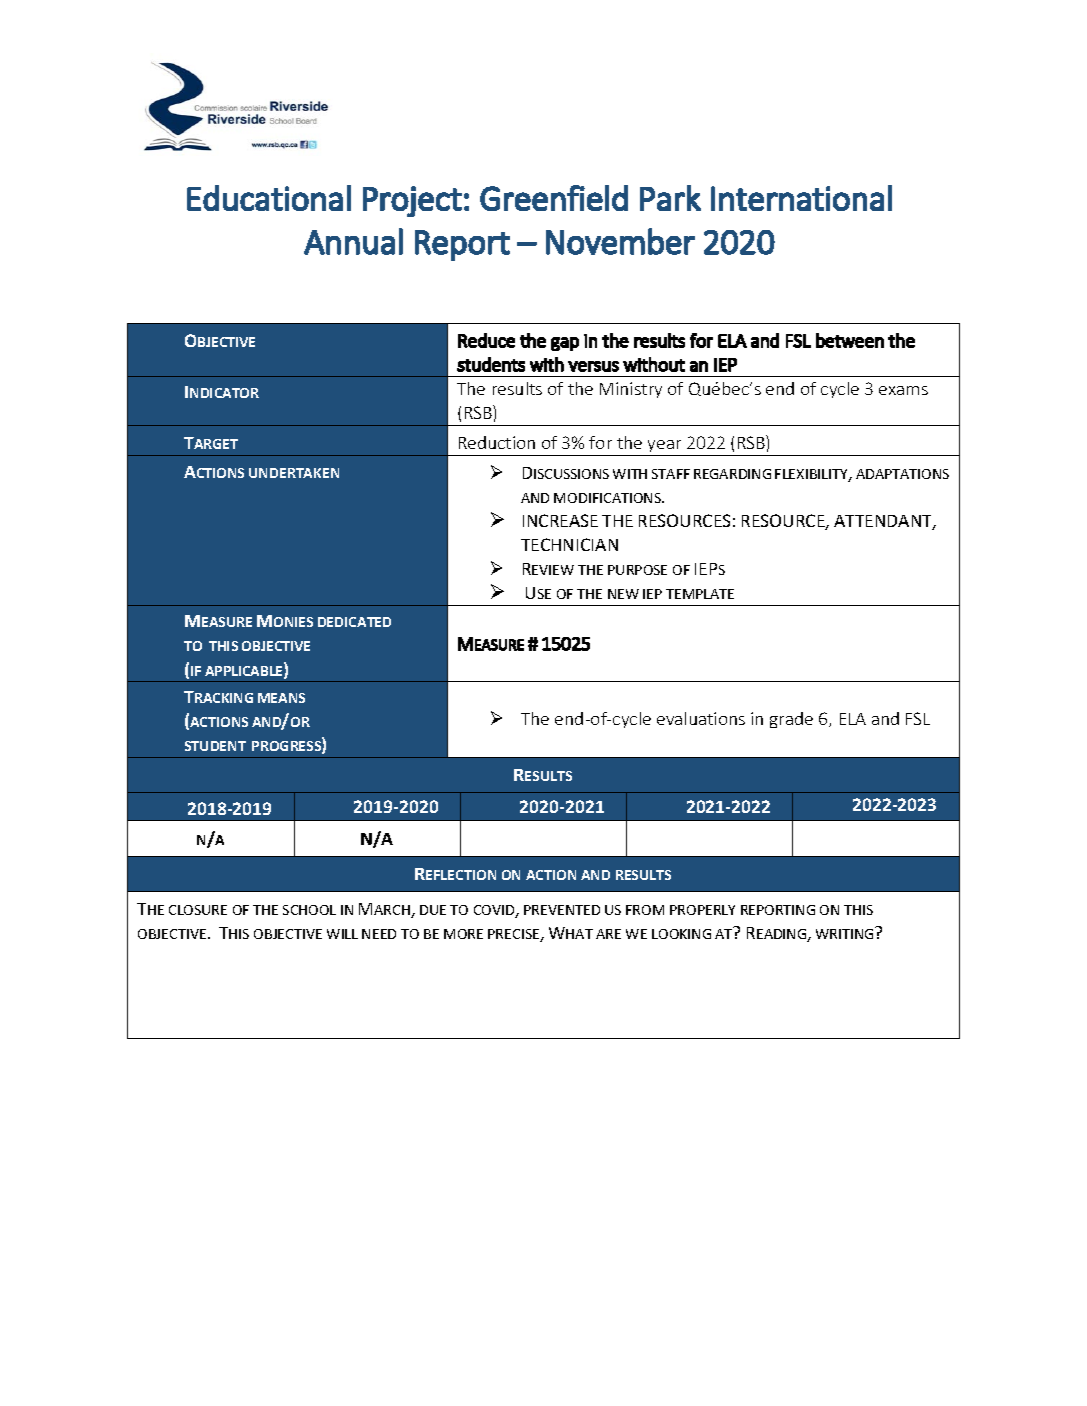 The width and height of the screenshot is (1087, 1406). What do you see at coordinates (902, 474) in the screenshot?
I see `ADAPTATIONS` at bounding box center [902, 474].
